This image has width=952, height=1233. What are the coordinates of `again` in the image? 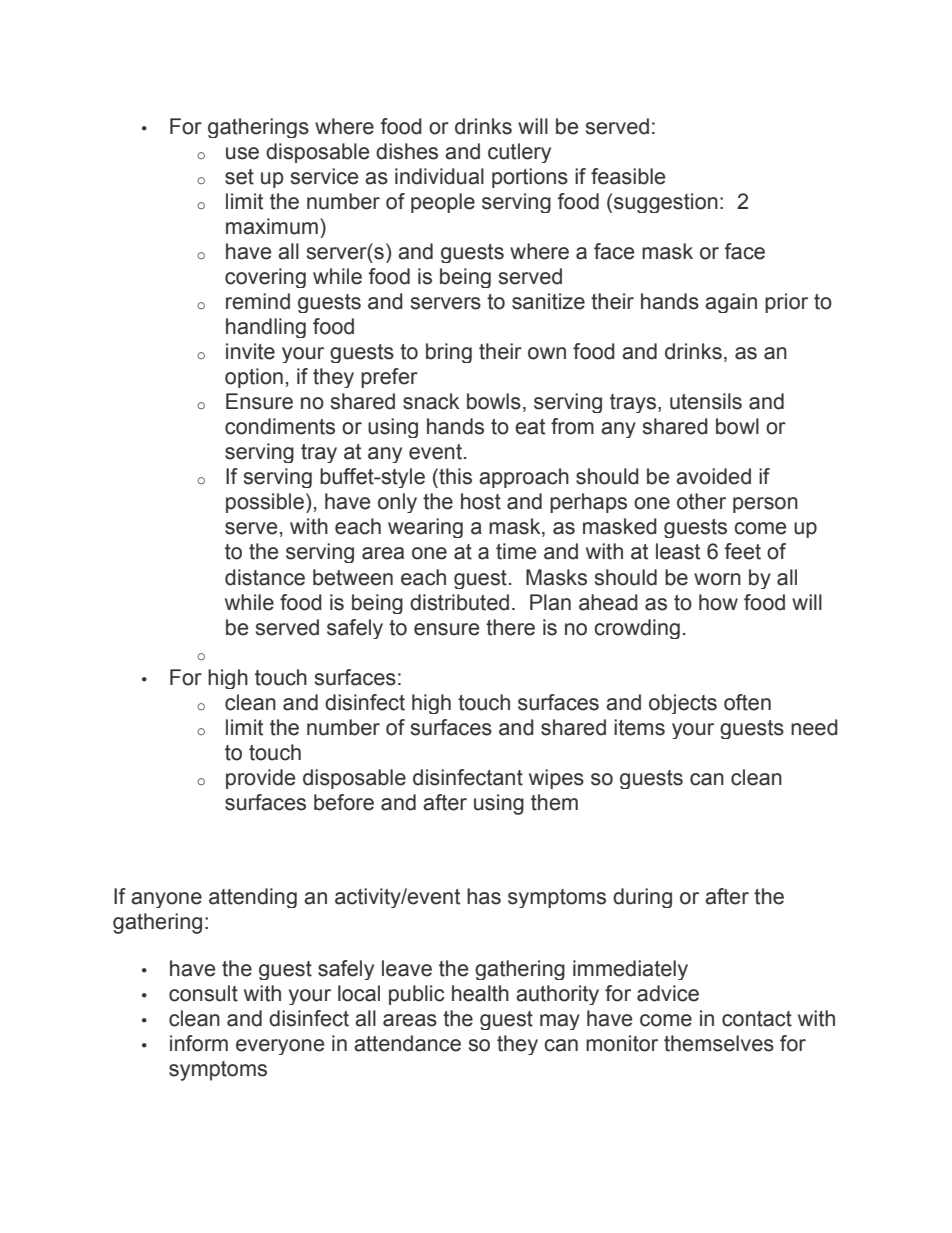 It's located at (731, 303).
